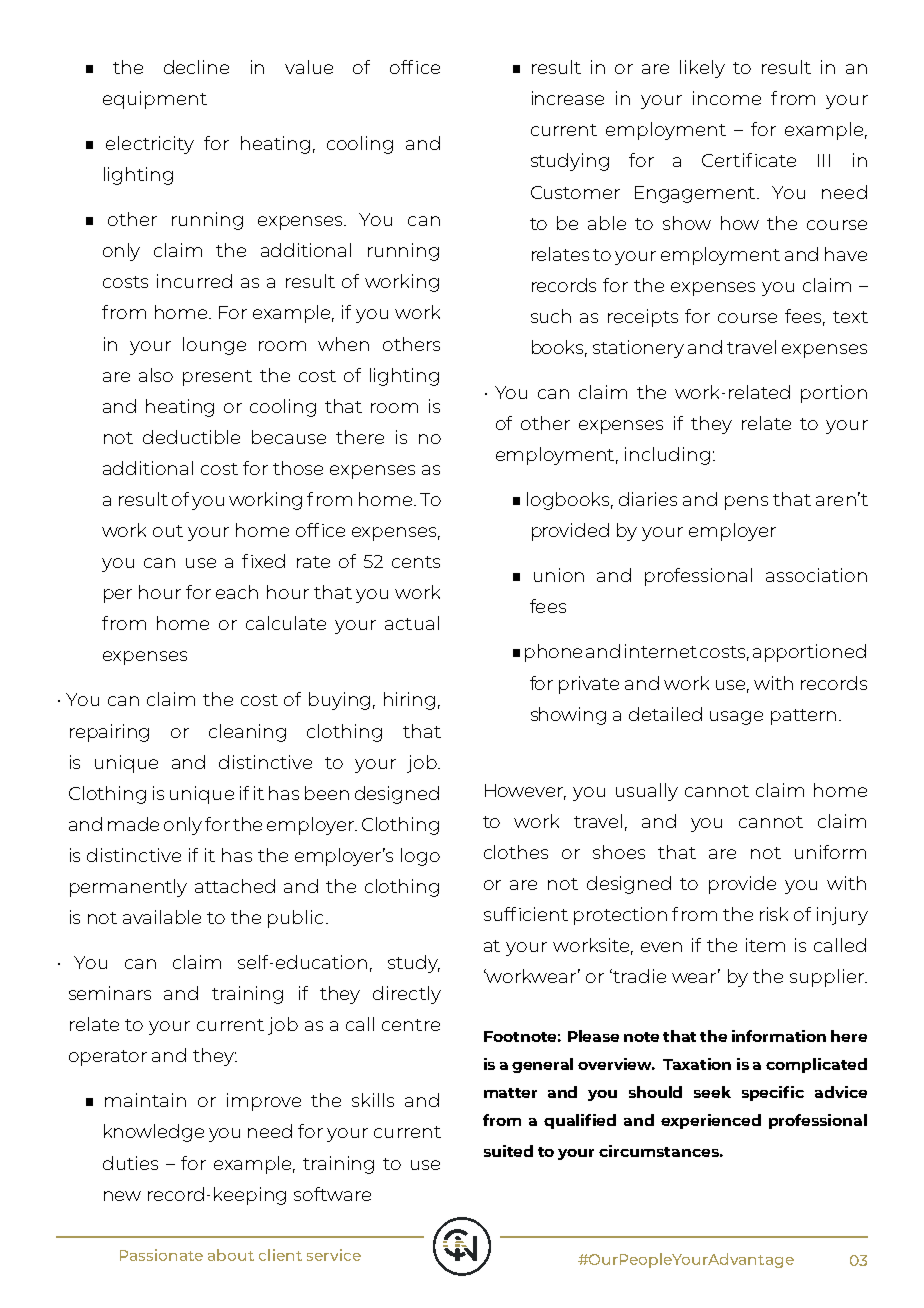 This image has width=924, height=1308. I want to click on clothes, so click(516, 852).
